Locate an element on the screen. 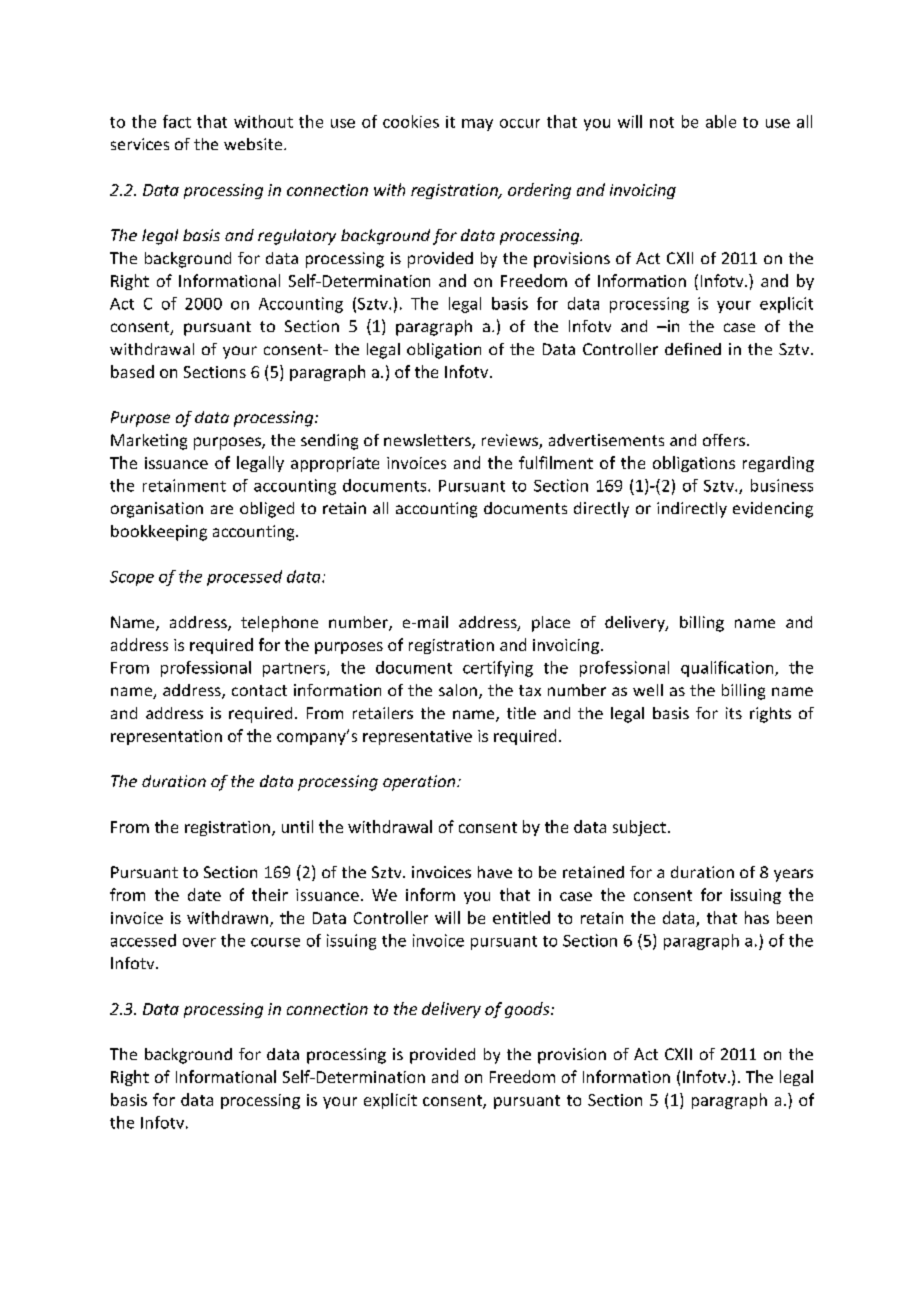  based is located at coordinates (132, 371).
